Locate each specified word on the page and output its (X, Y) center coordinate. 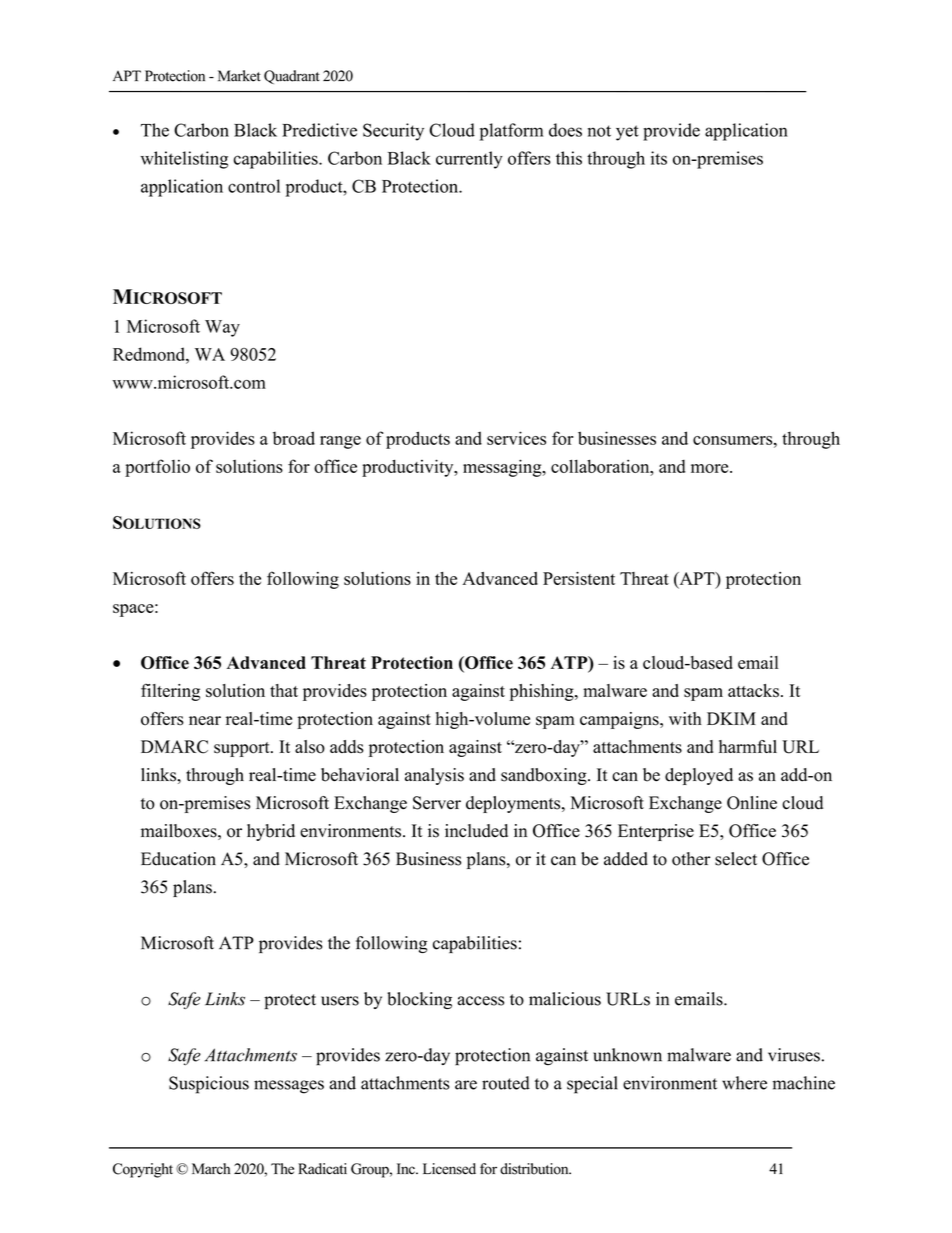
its (659, 158)
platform (511, 132)
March (211, 1169)
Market (239, 76)
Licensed (449, 1169)
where (744, 1083)
